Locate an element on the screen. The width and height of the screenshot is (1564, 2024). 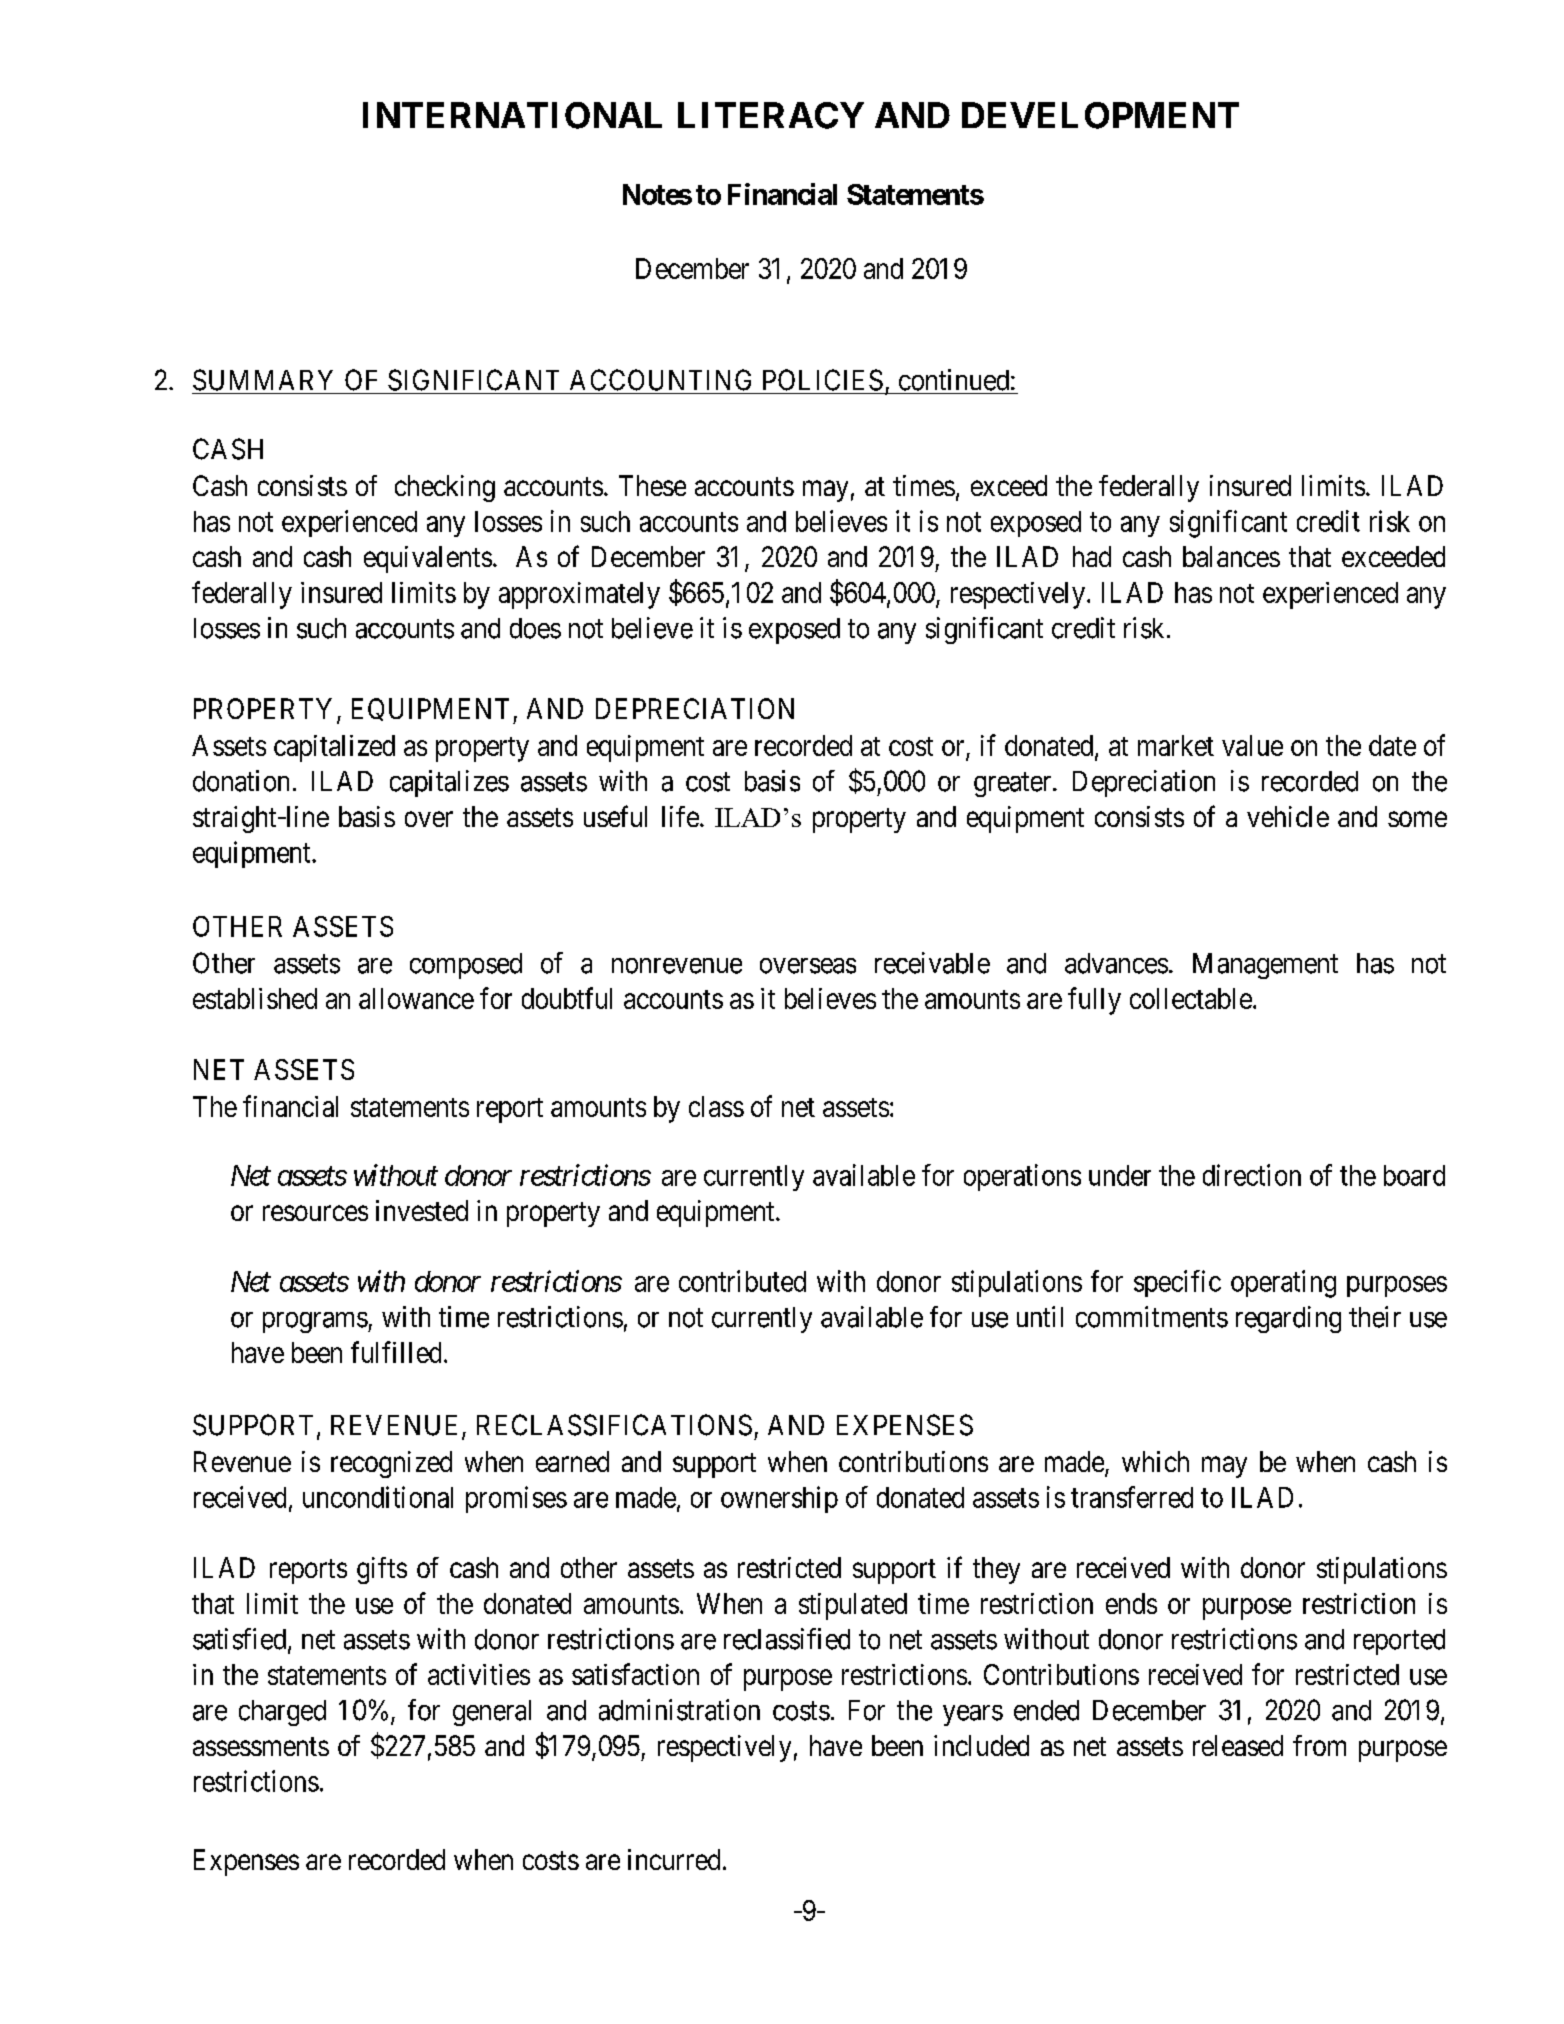
incurred is located at coordinates (674, 1859).
